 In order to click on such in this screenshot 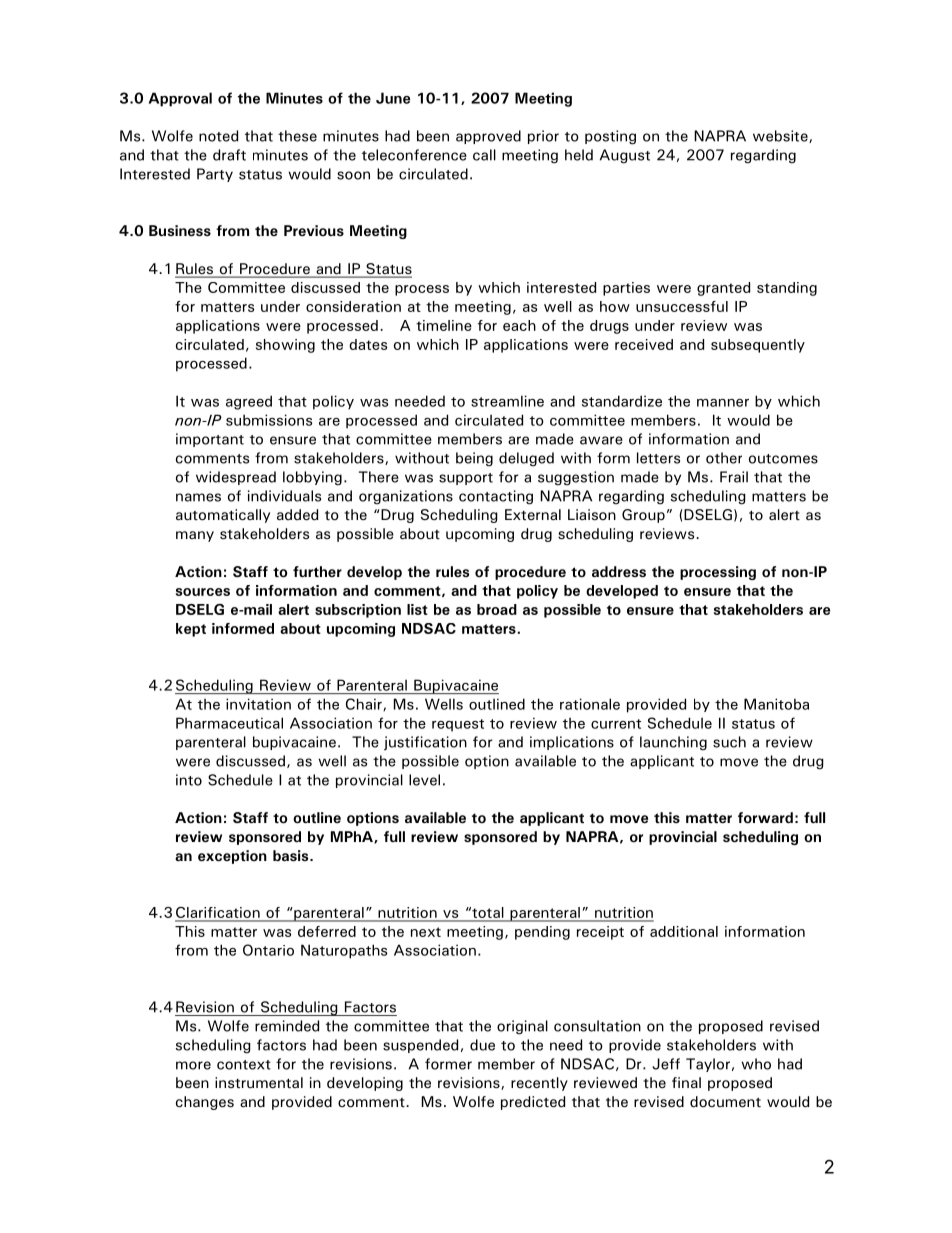, I will do `click(729, 742)`.
